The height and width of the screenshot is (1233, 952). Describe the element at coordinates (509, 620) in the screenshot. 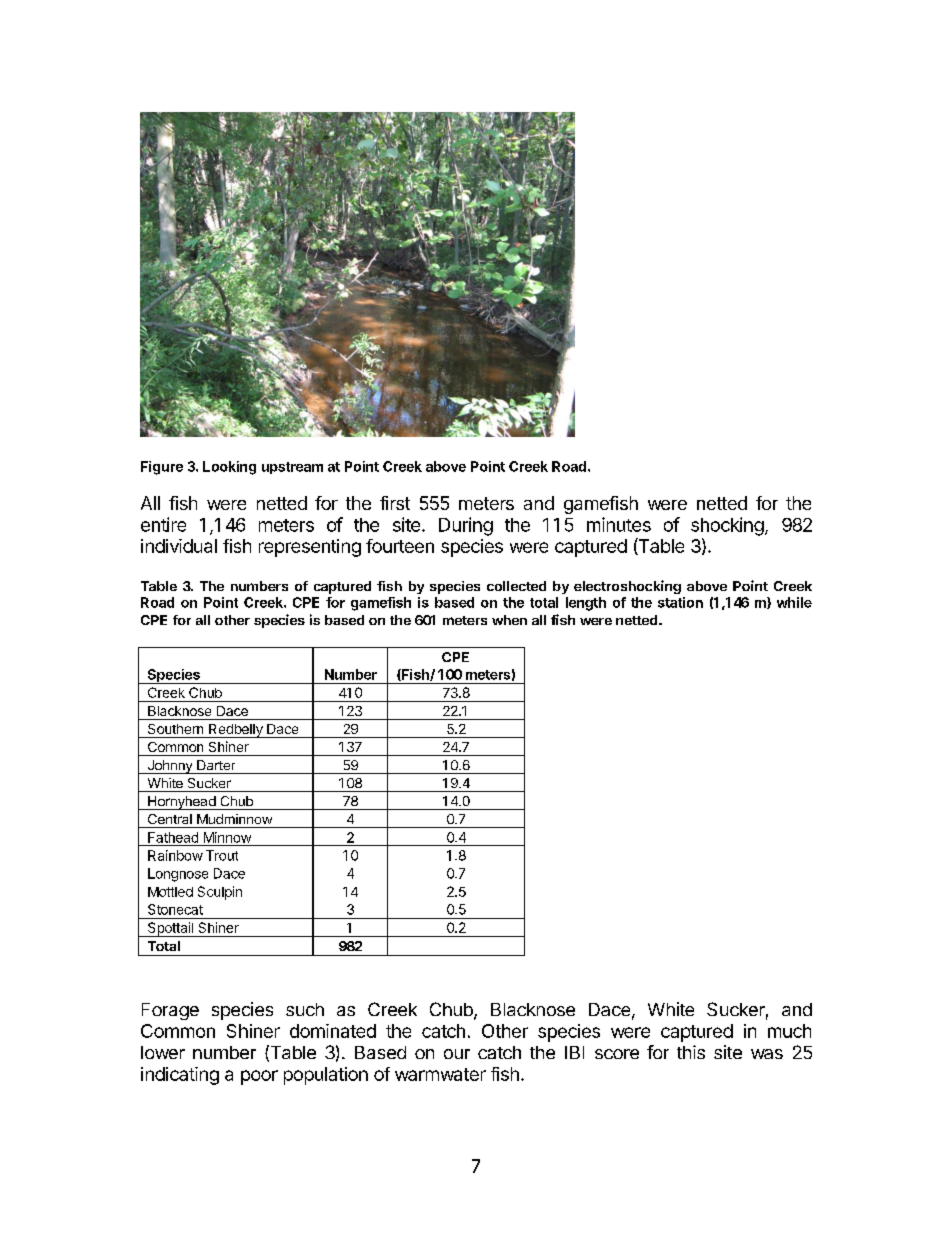

I see `when` at that location.
